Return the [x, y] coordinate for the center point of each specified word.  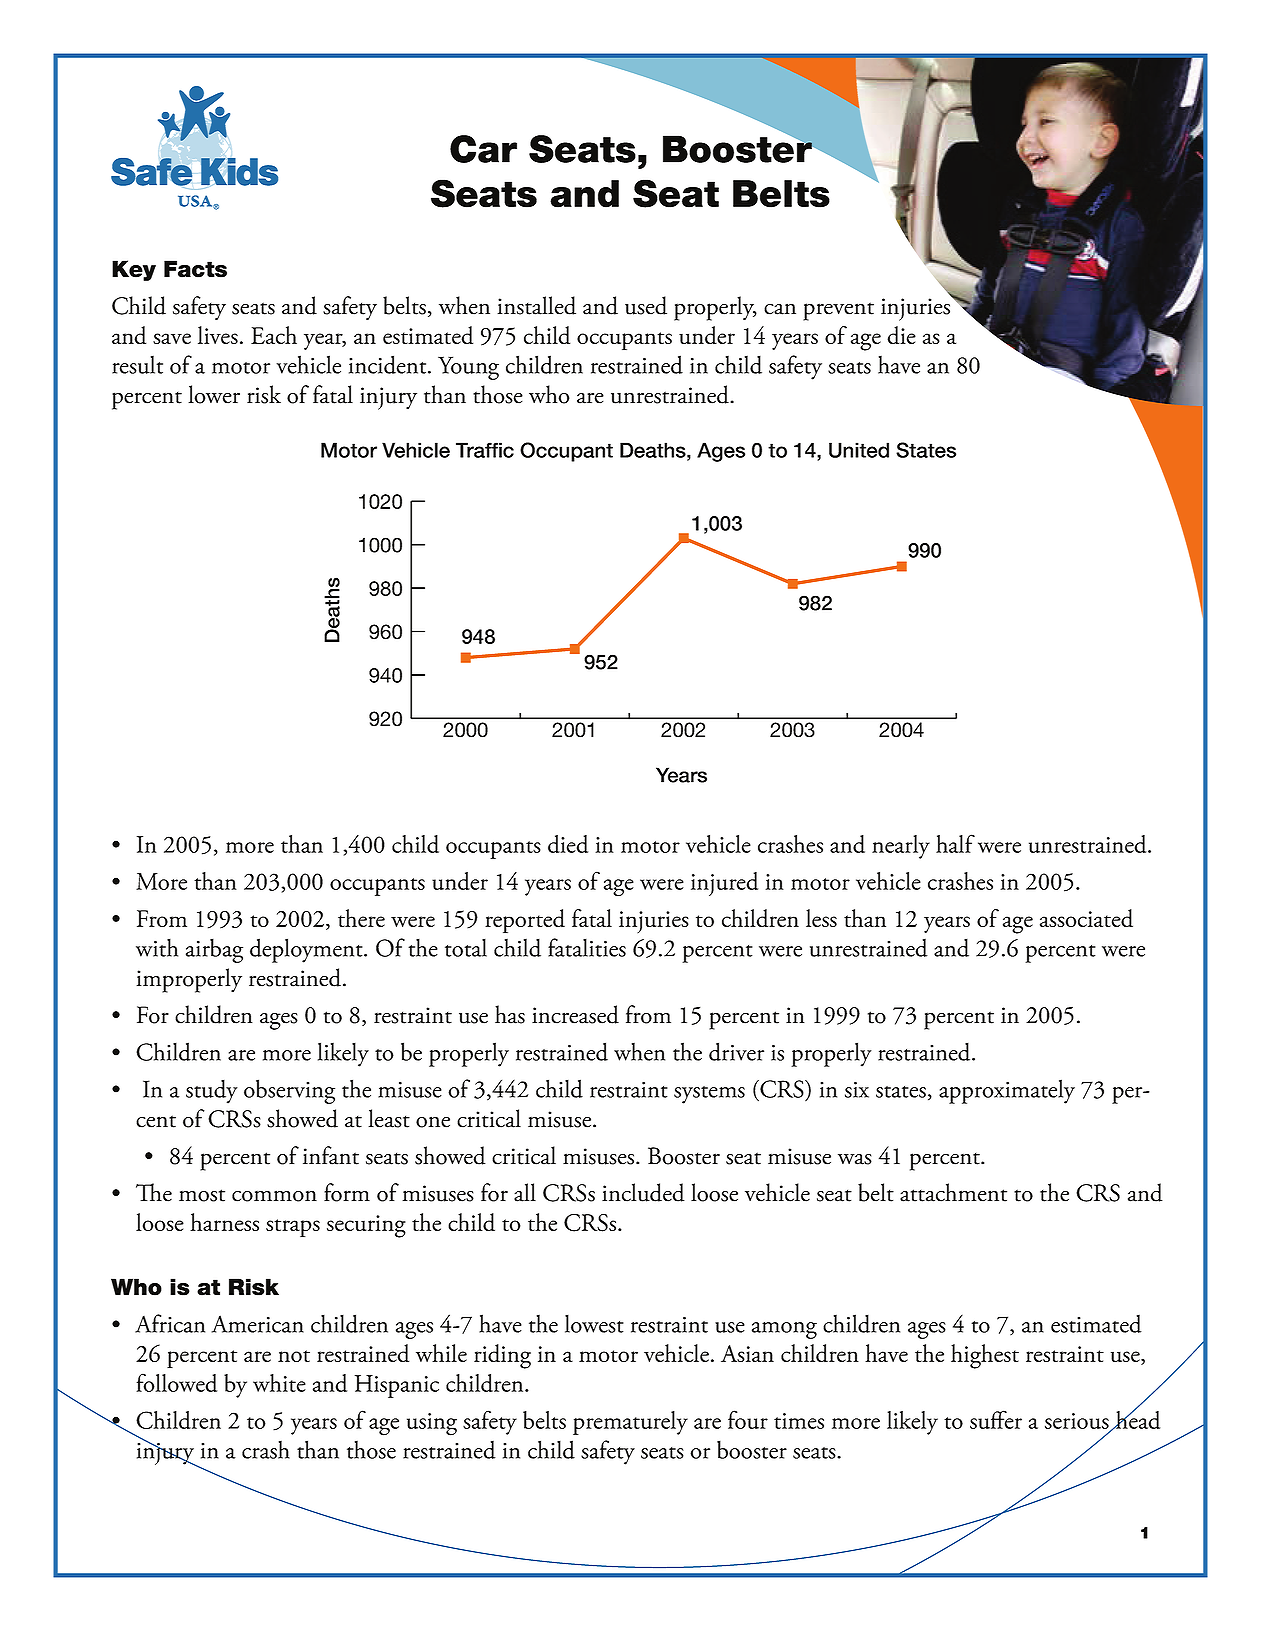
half [955, 843]
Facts [195, 269]
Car [483, 149]
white [279, 1383]
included [643, 1192]
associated [1086, 918]
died [568, 844]
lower [214, 394]
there [361, 918]
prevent [838, 311]
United [859, 450]
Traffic [485, 450]
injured [724, 884]
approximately [1007, 1091]
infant [331, 1155]
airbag [214, 950]
